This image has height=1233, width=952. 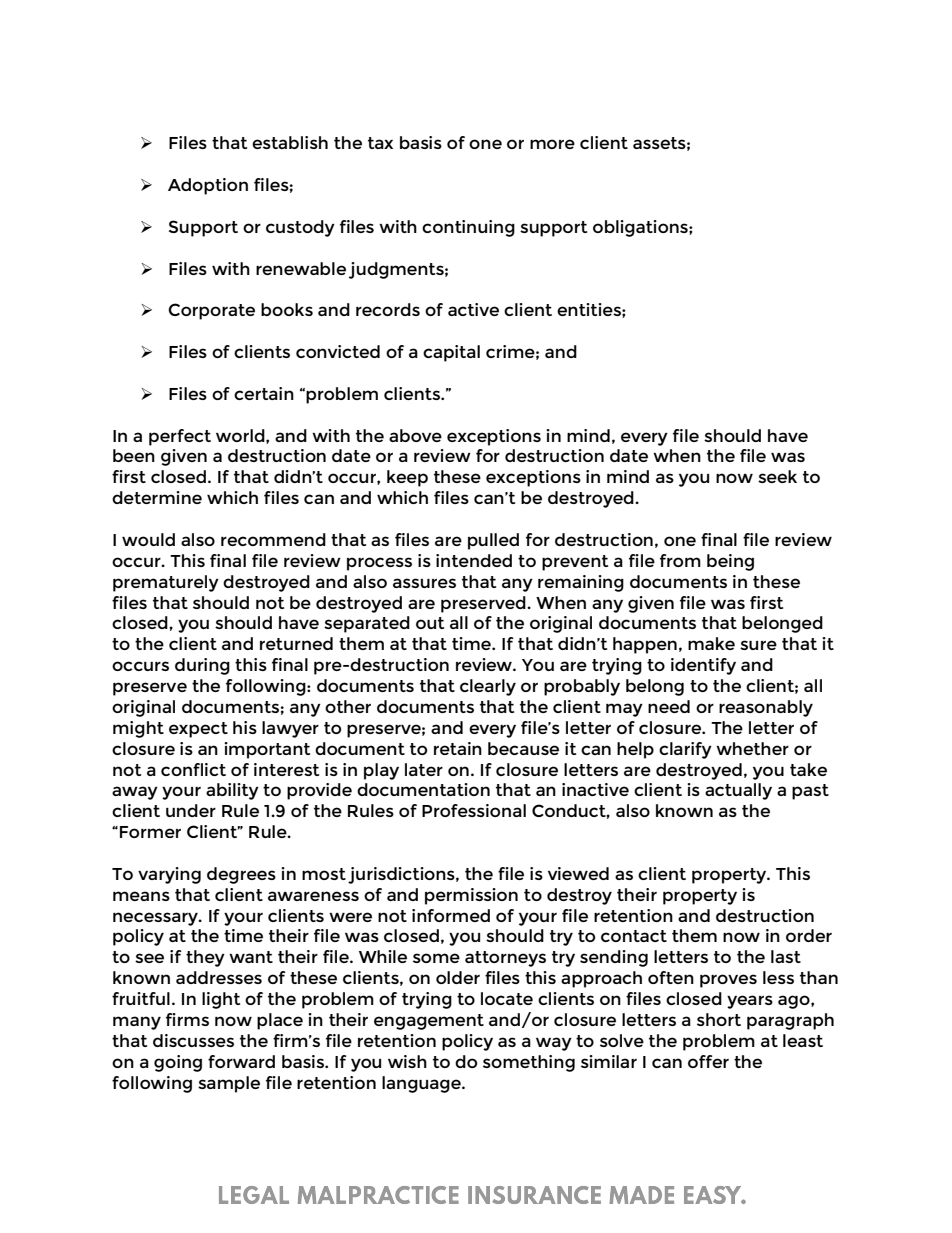 What do you see at coordinates (468, 228) in the image?
I see `continuing` at bounding box center [468, 228].
